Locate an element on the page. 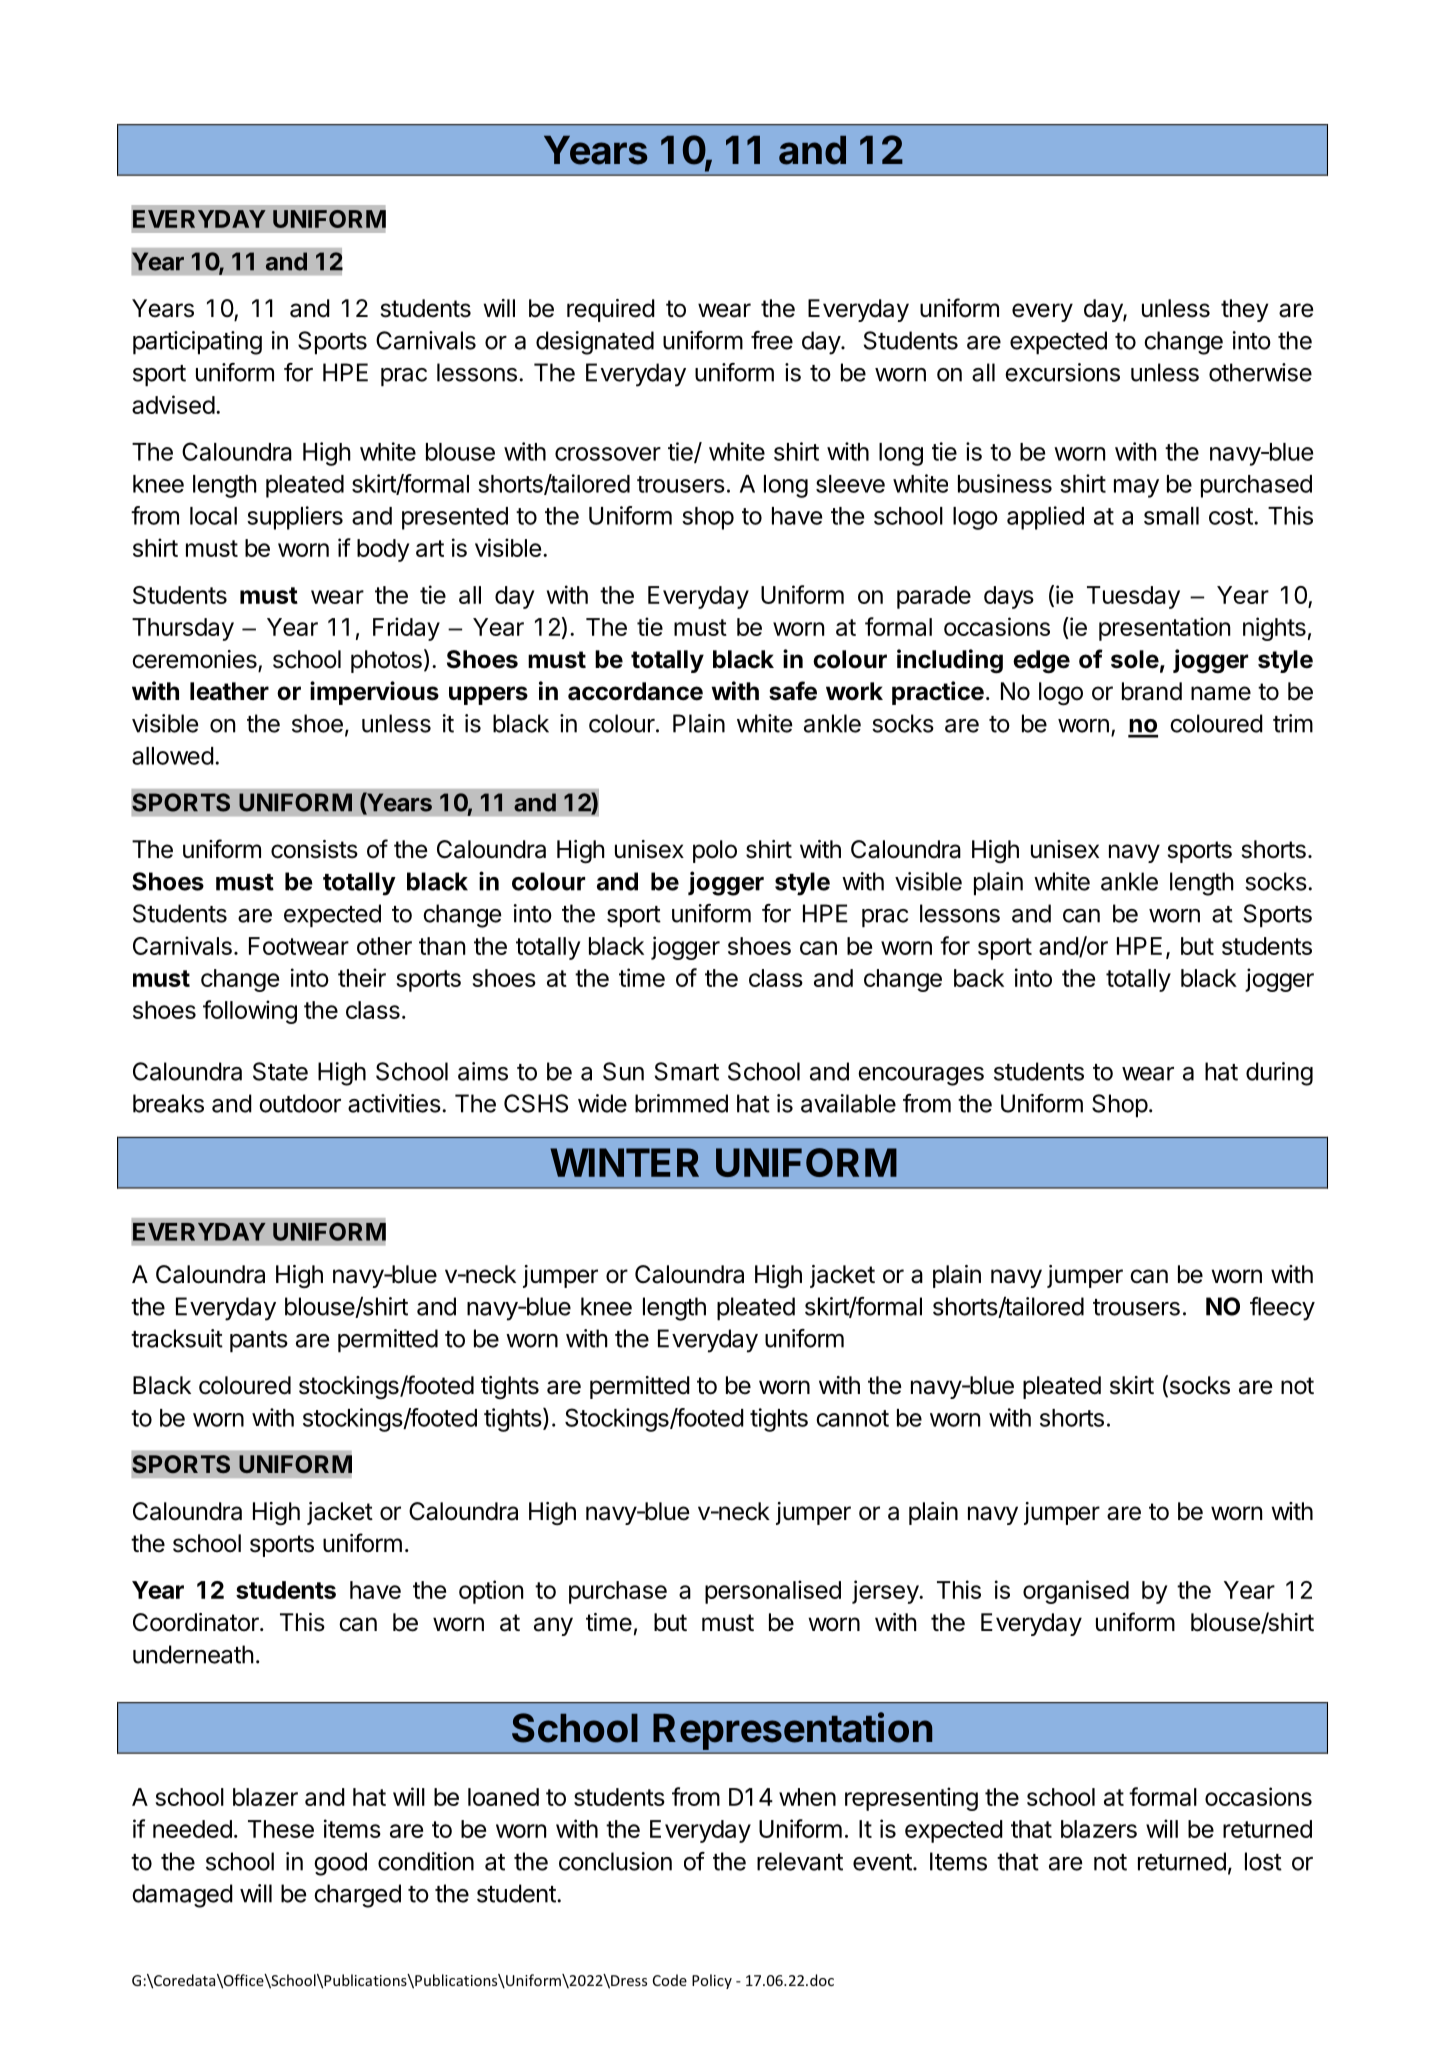  Policy is located at coordinates (712, 1981).
